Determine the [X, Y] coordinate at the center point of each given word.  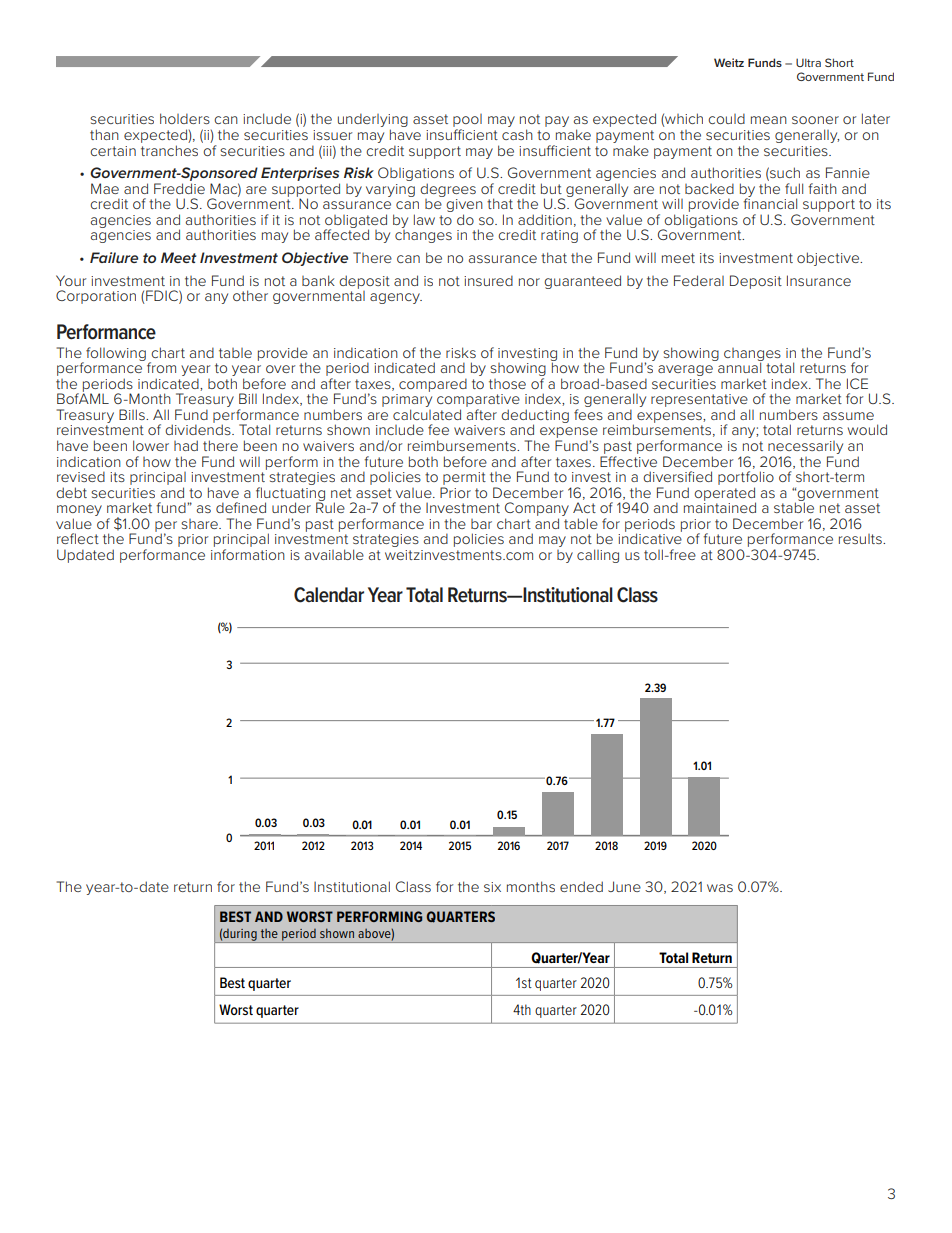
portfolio [746, 478]
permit [464, 478]
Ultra [808, 62]
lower [151, 445]
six [492, 887]
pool [467, 122]
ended [581, 886]
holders [185, 118]
